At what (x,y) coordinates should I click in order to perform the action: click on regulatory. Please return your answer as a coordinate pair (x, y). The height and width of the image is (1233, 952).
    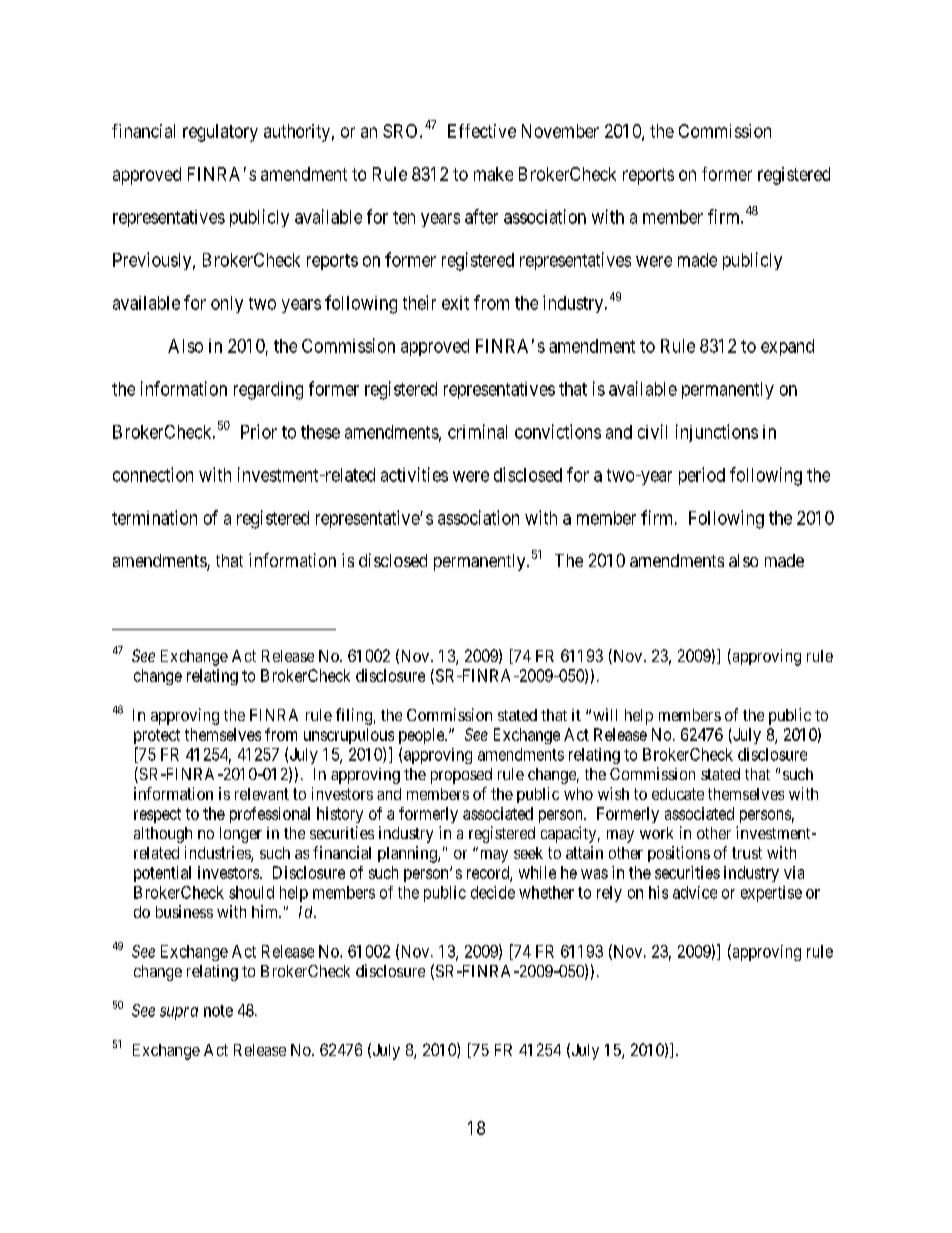
    Looking at the image, I should click on (220, 133).
